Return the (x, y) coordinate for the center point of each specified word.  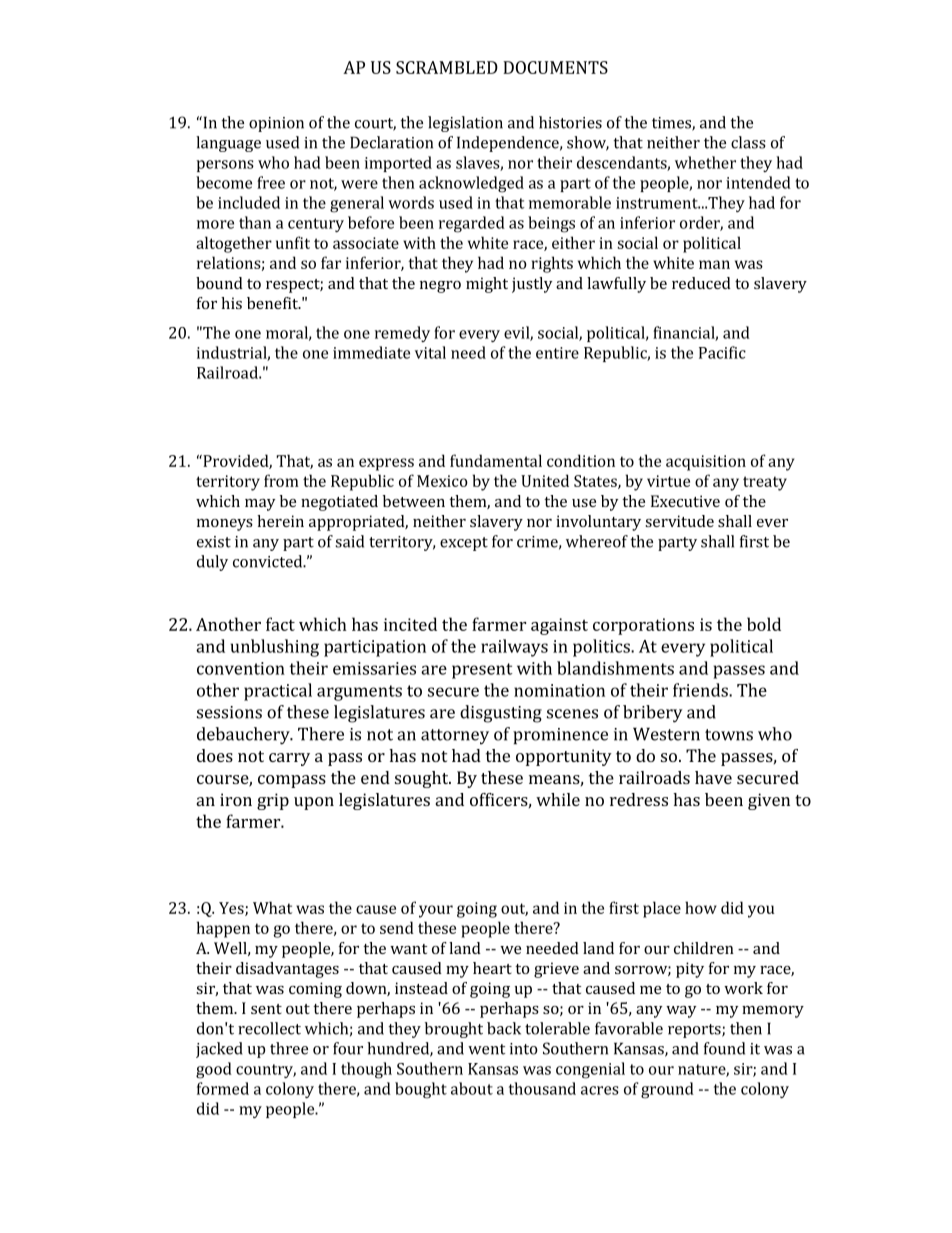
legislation (465, 124)
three (289, 1048)
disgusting (501, 714)
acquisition (706, 463)
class (748, 142)
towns (729, 735)
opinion (276, 124)
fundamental (496, 460)
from (281, 480)
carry (289, 759)
